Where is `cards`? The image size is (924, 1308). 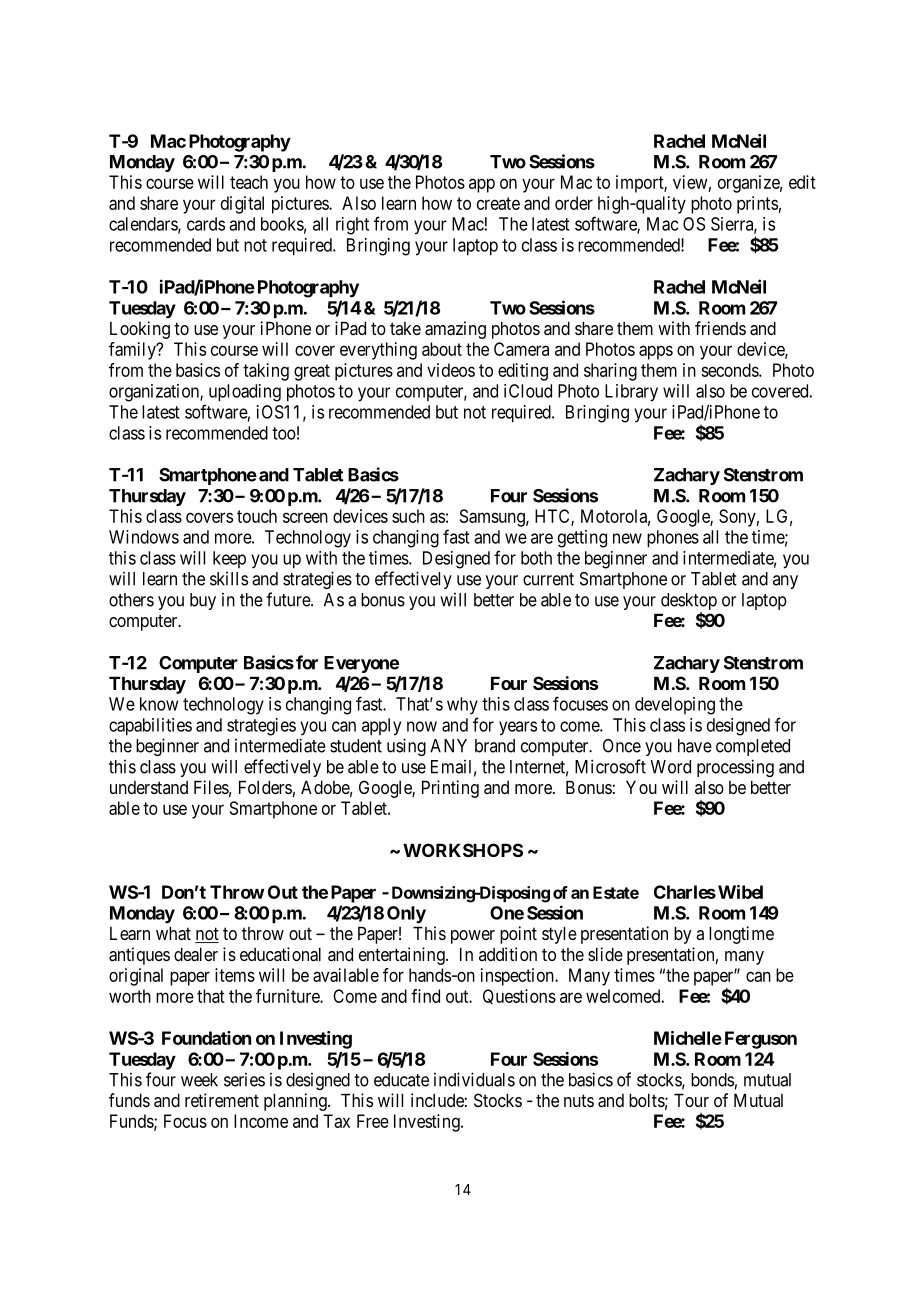 cards is located at coordinates (206, 224).
